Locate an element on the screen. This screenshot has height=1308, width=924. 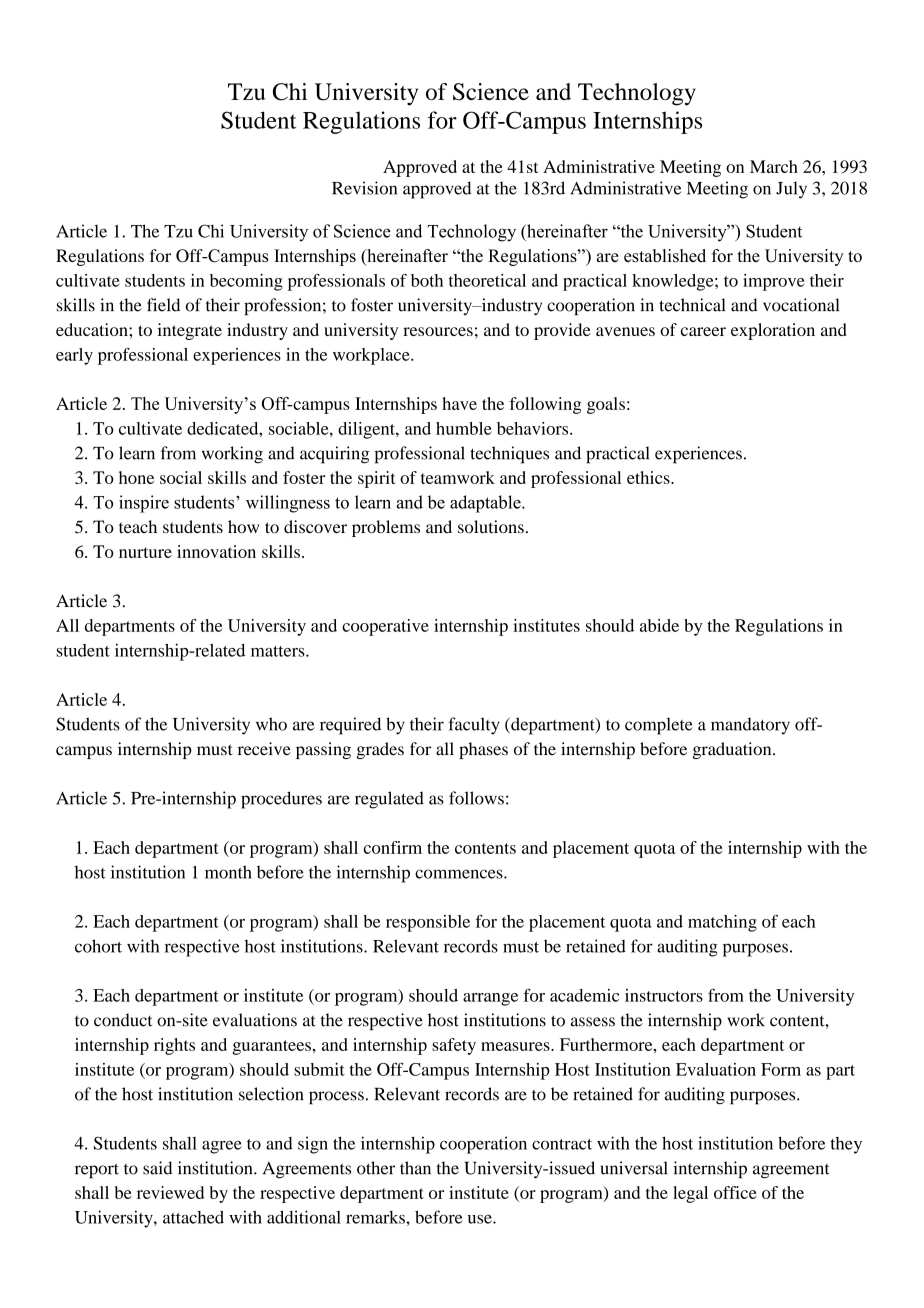
Revision is located at coordinates (364, 188).
